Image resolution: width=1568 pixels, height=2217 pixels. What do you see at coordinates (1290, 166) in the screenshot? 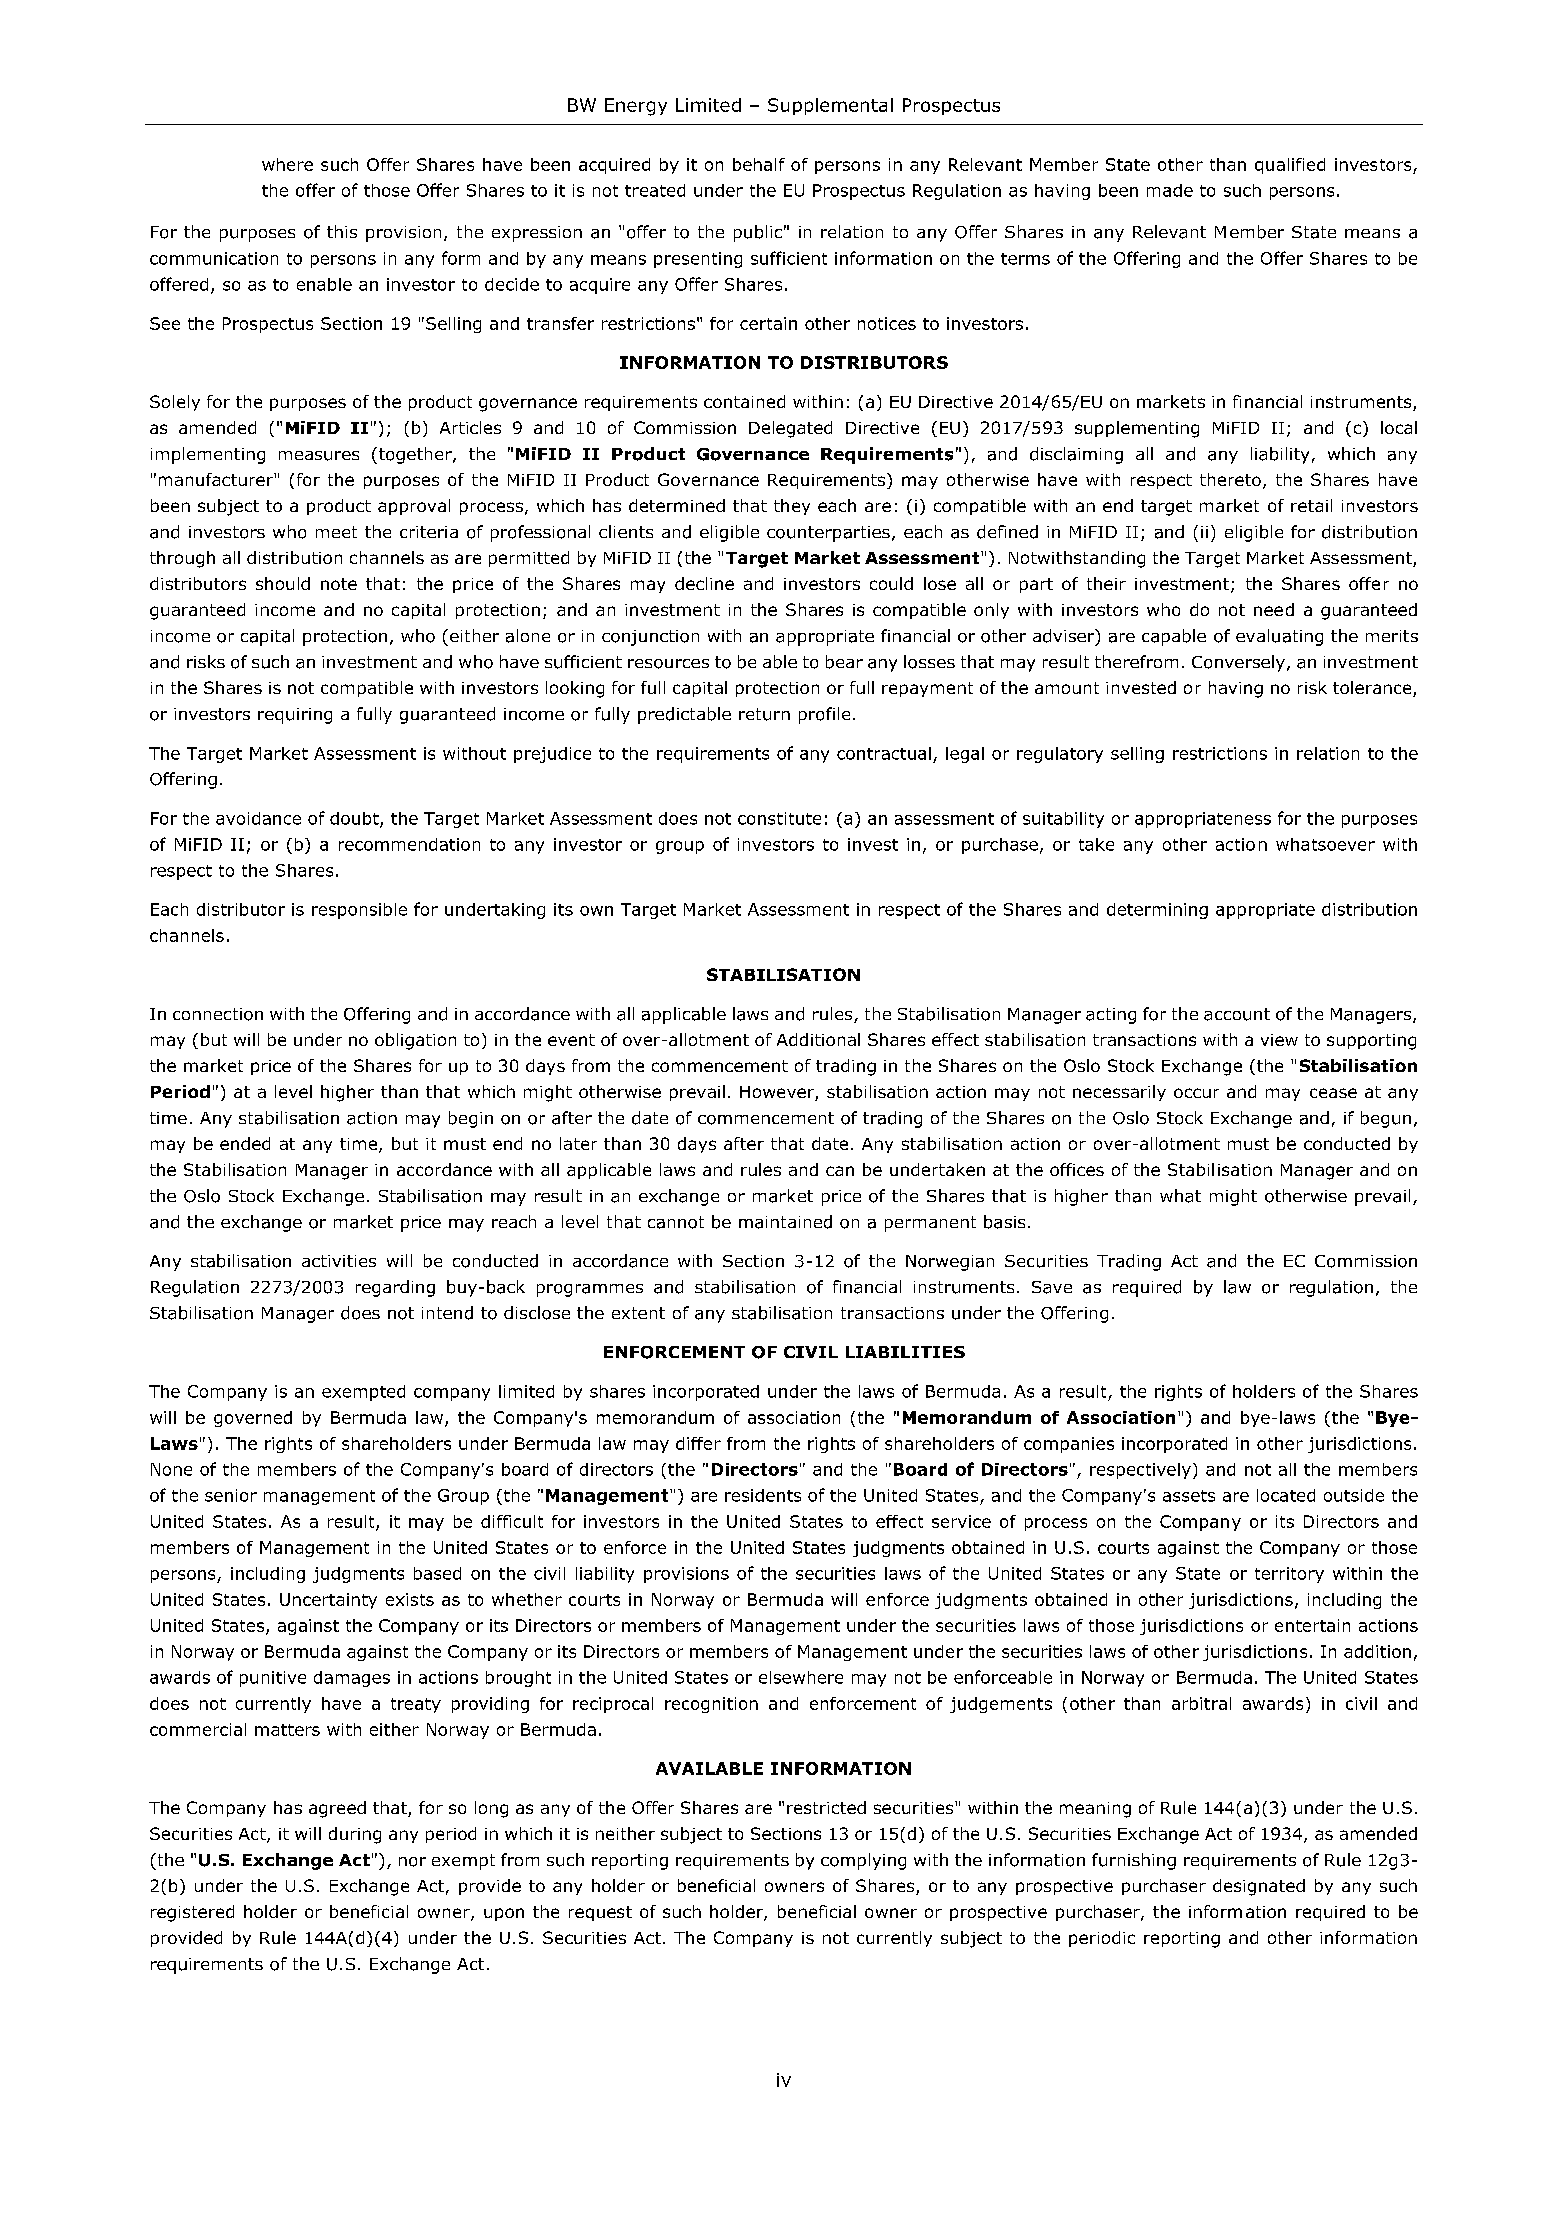
I see `qualified` at bounding box center [1290, 166].
